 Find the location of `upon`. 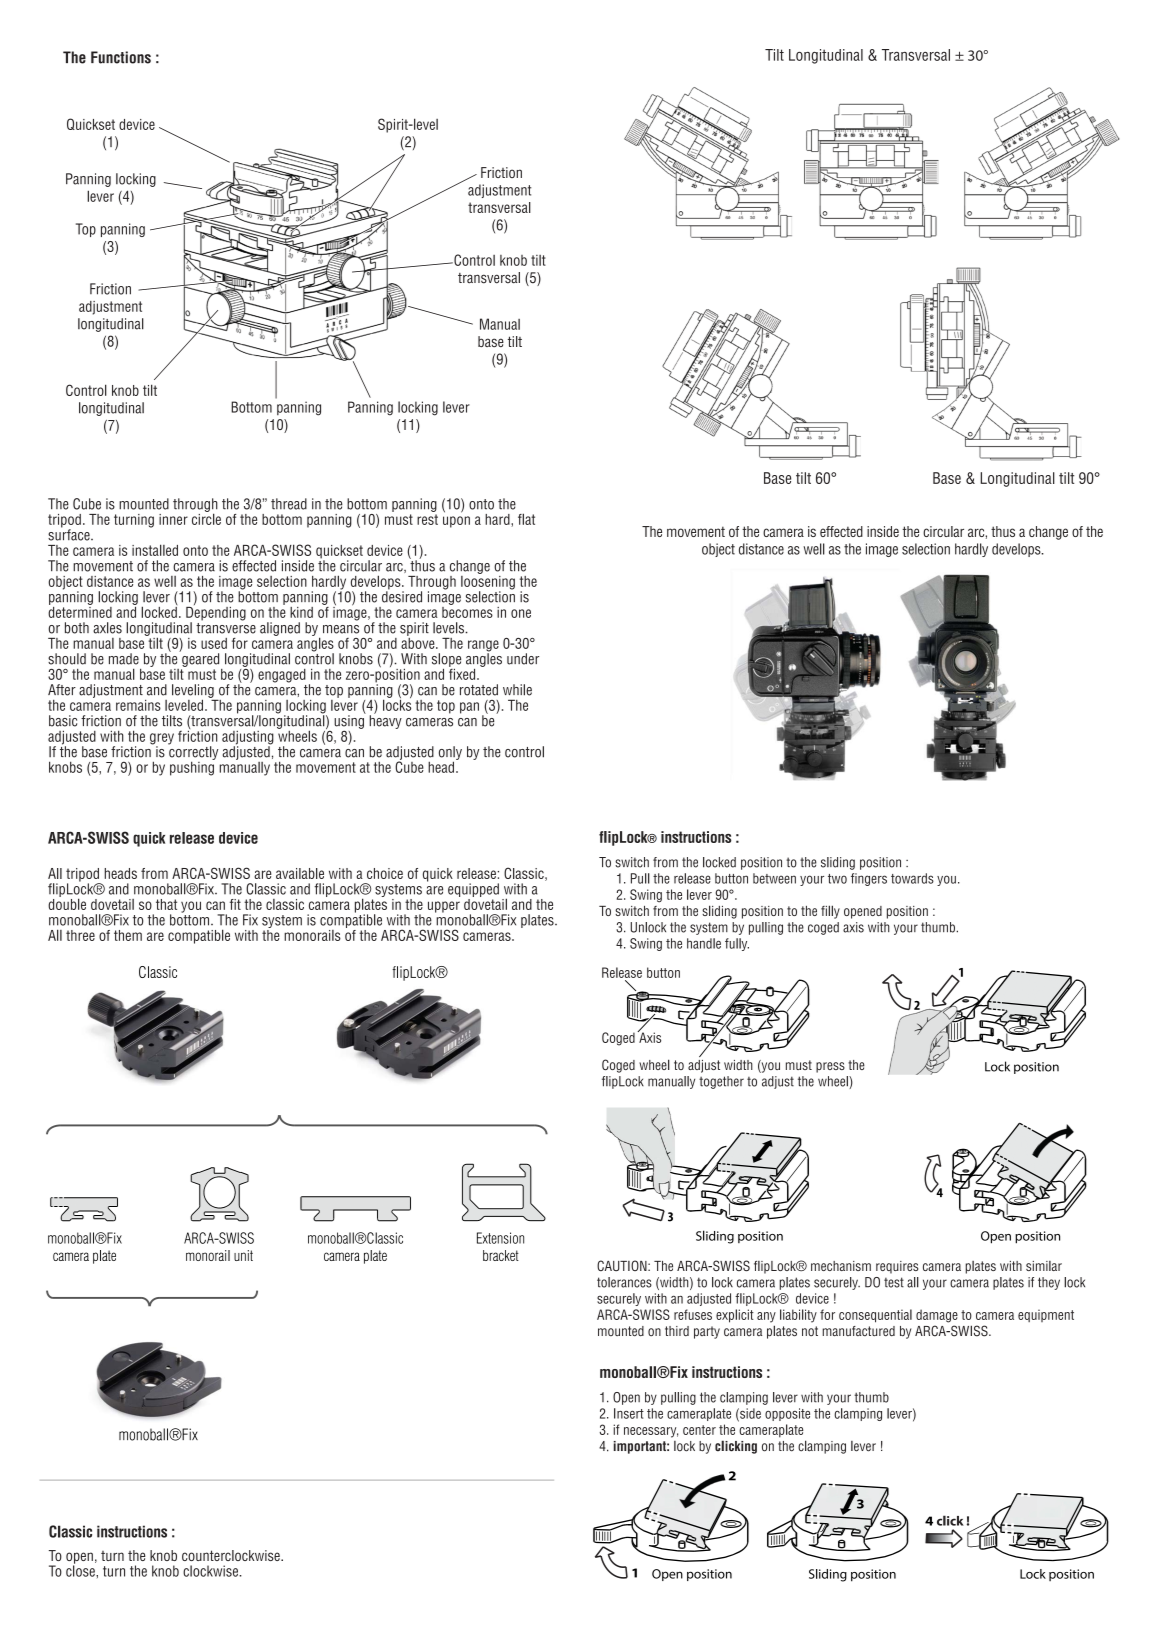

upon is located at coordinates (456, 522).
